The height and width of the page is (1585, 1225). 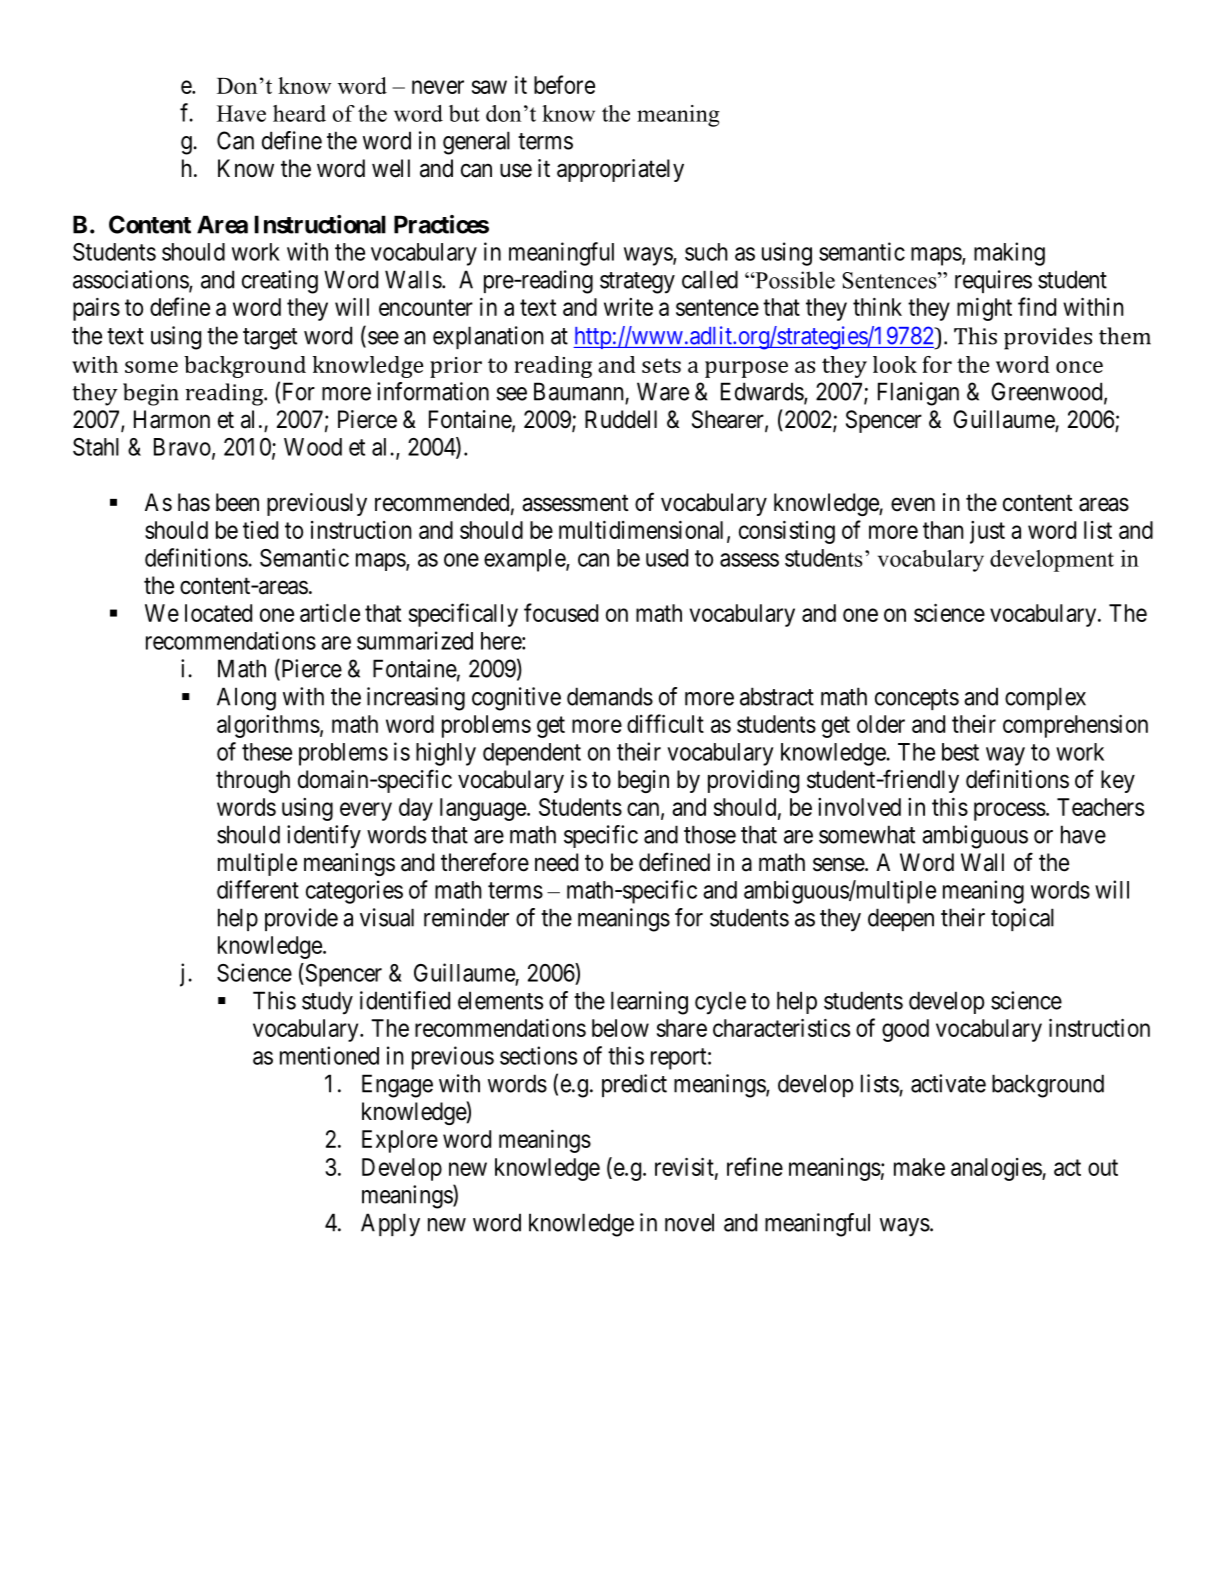 I want to click on demands, so click(x=610, y=696).
